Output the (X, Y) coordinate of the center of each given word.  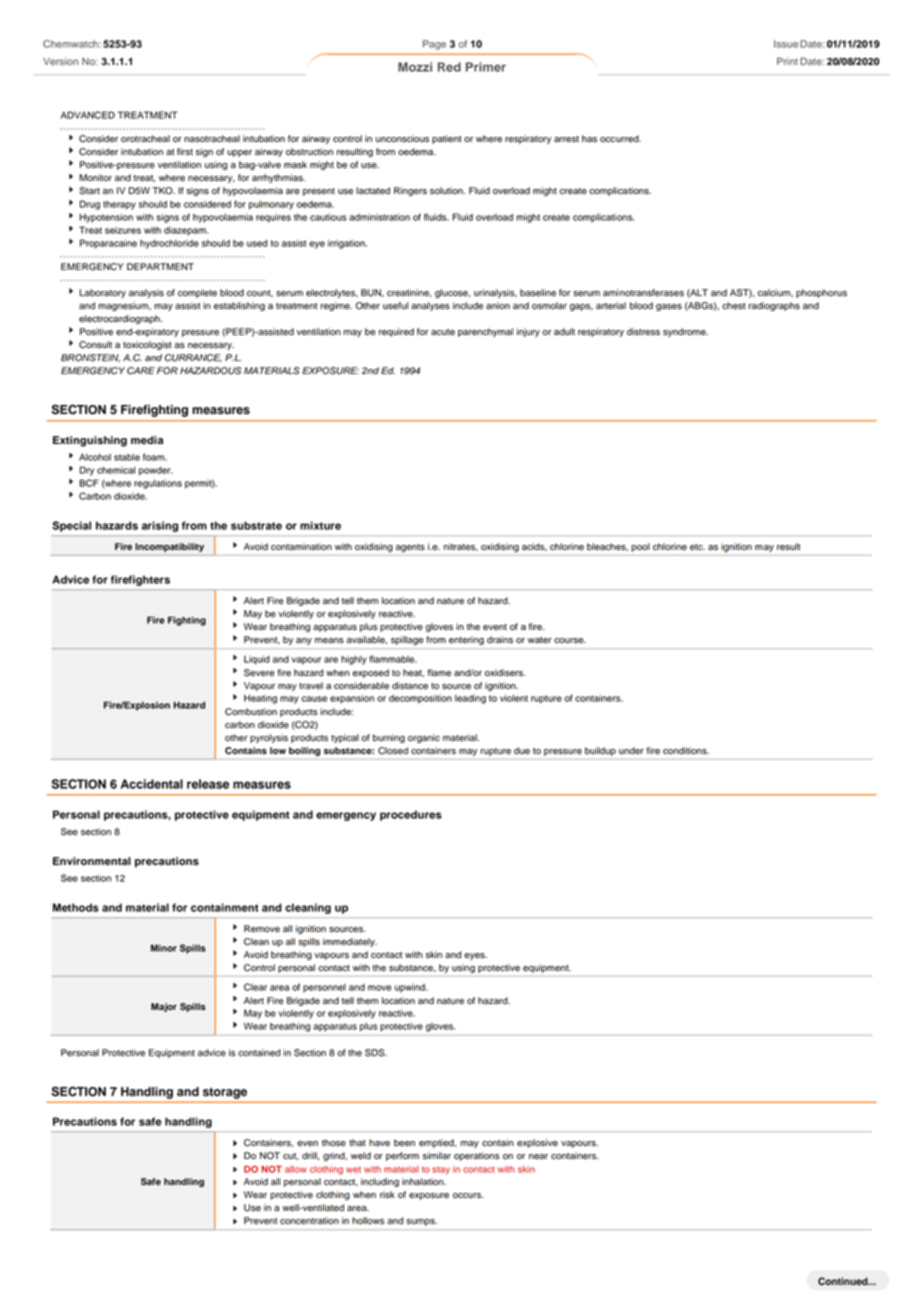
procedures (411, 815)
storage (225, 1093)
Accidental (152, 784)
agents (410, 548)
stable (127, 457)
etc (697, 547)
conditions (686, 751)
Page (434, 45)
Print (787, 61)
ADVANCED (88, 115)
